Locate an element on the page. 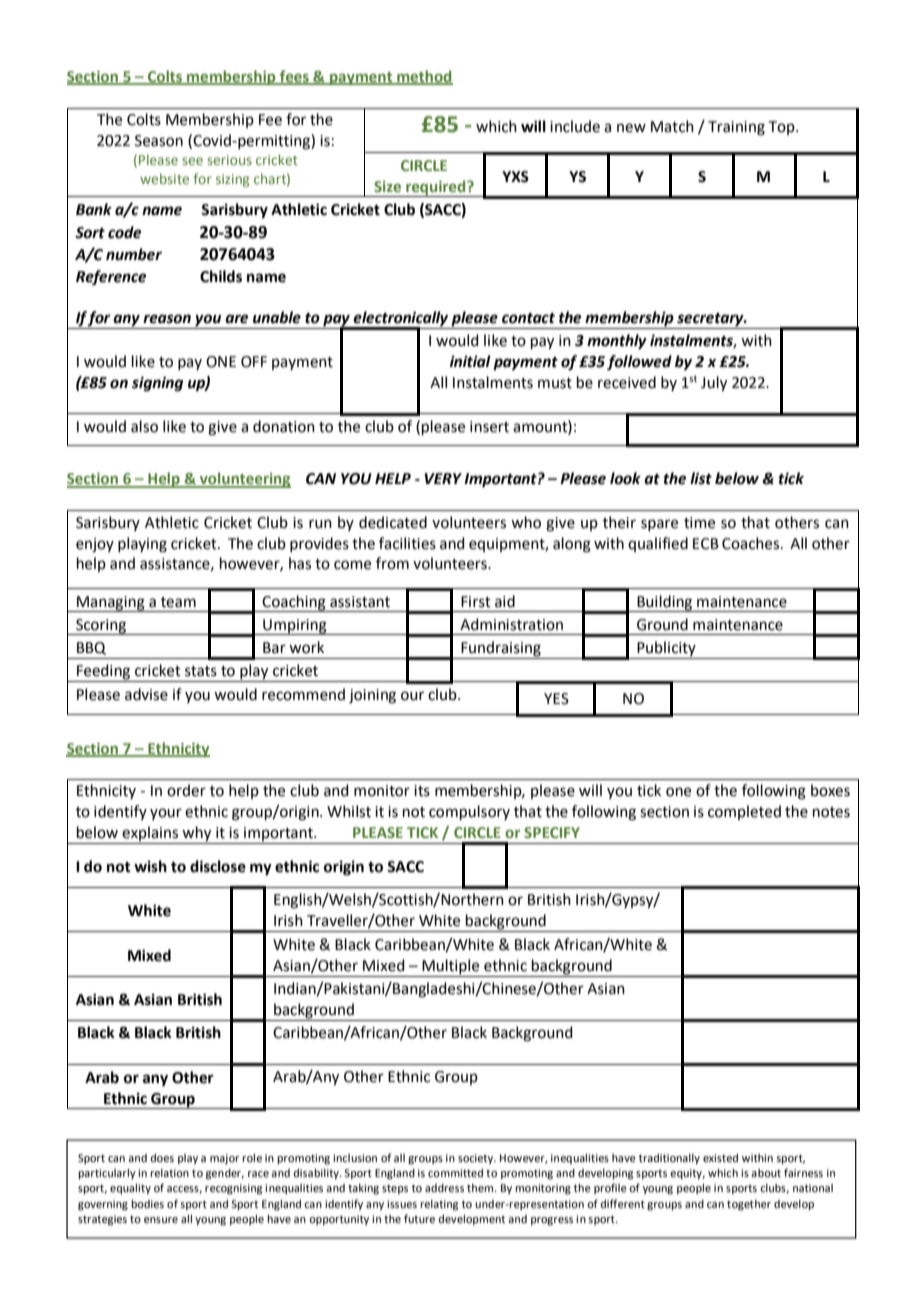 Image resolution: width=924 pixels, height=1308 pixels. stats is located at coordinates (201, 671).
